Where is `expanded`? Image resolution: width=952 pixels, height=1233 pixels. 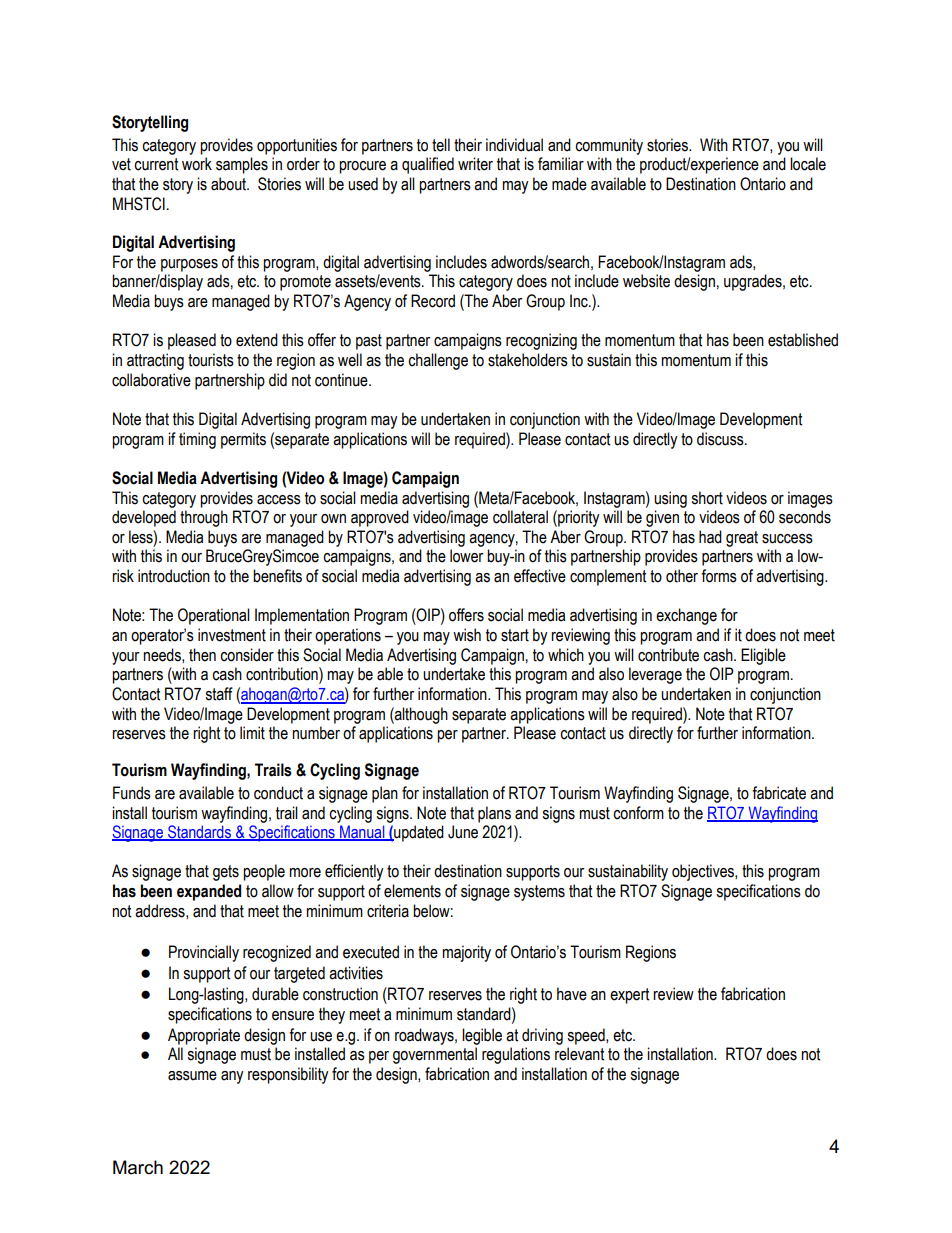
expanded is located at coordinates (209, 892).
